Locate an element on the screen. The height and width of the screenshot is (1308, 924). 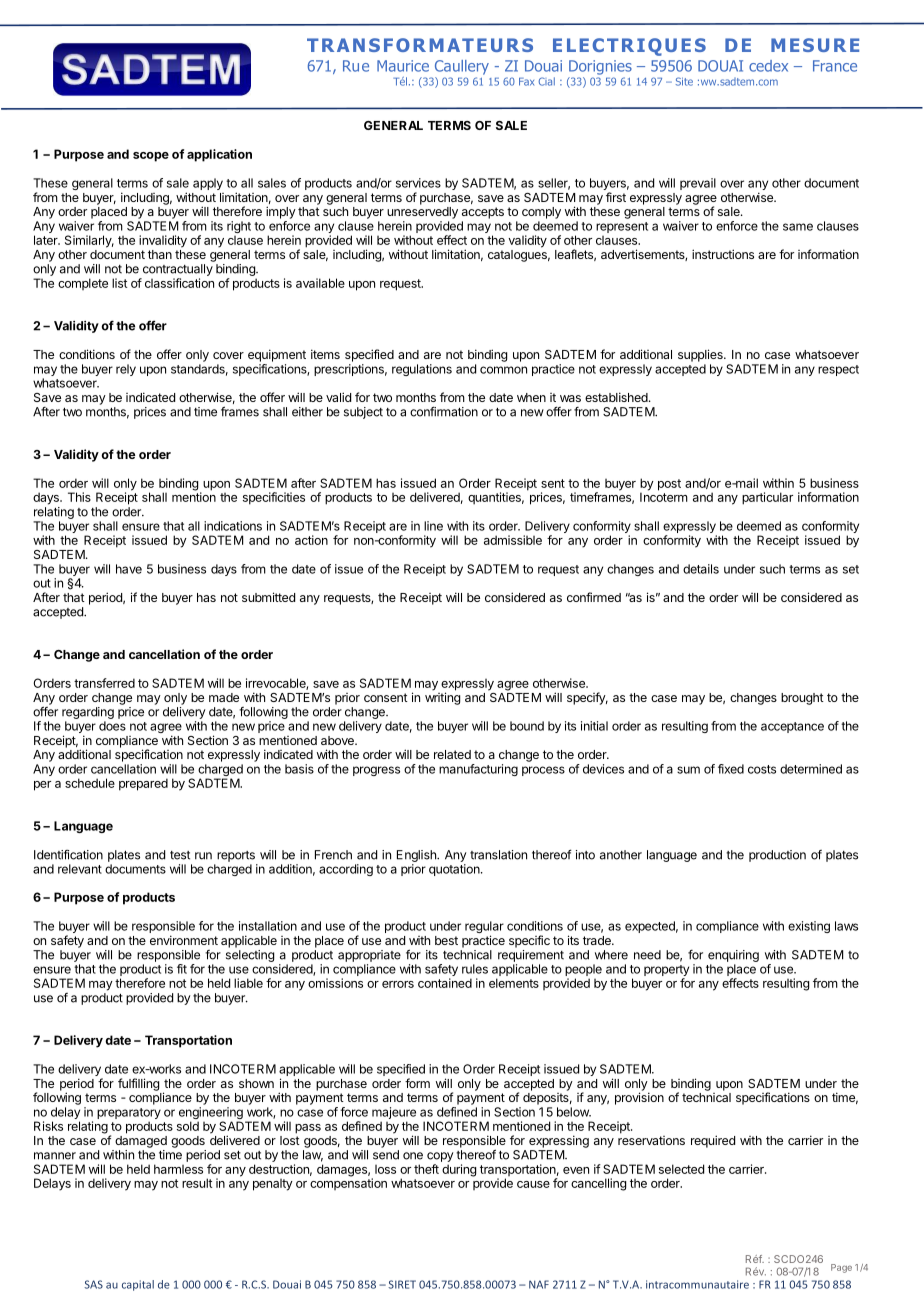
capital is located at coordinates (138, 1285).
